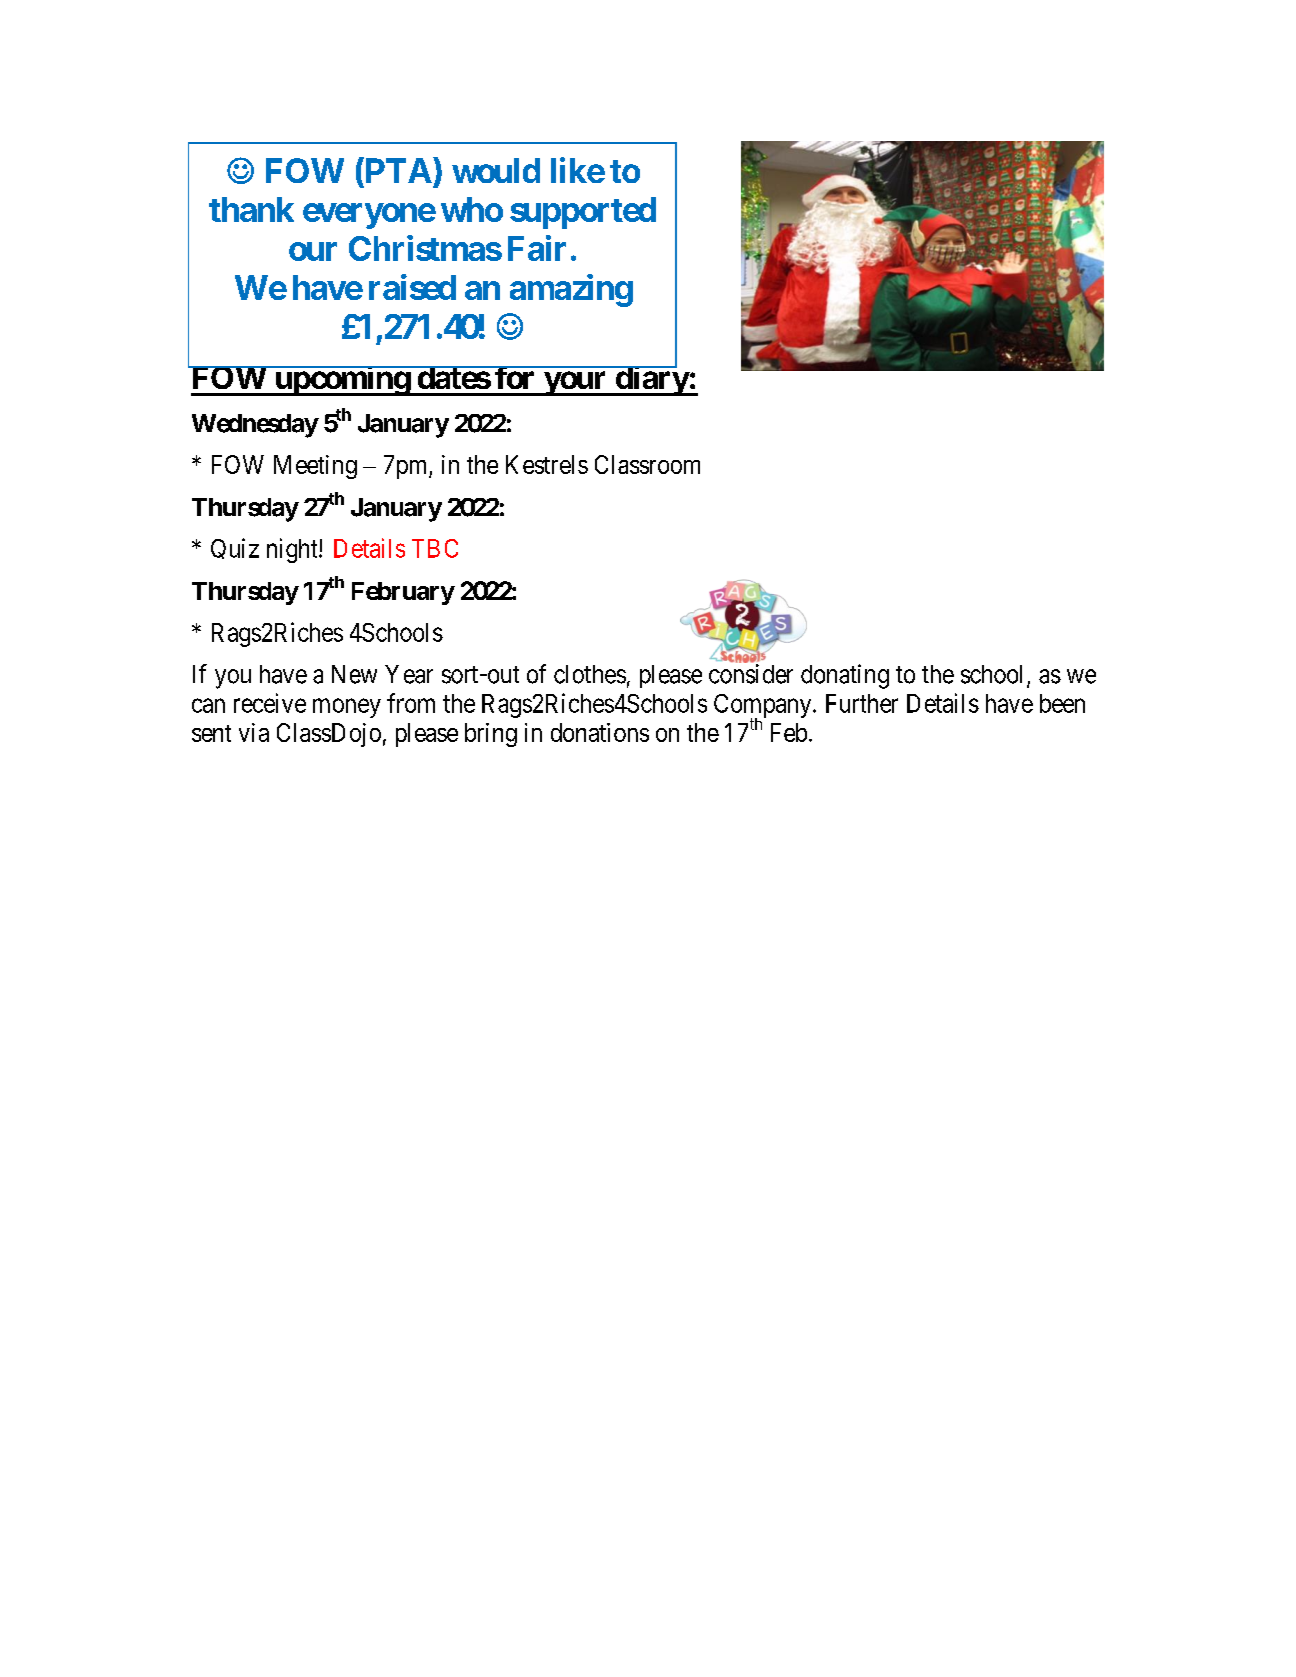 This screenshot has width=1296, height=1677. I want to click on Fair, so click(537, 248).
